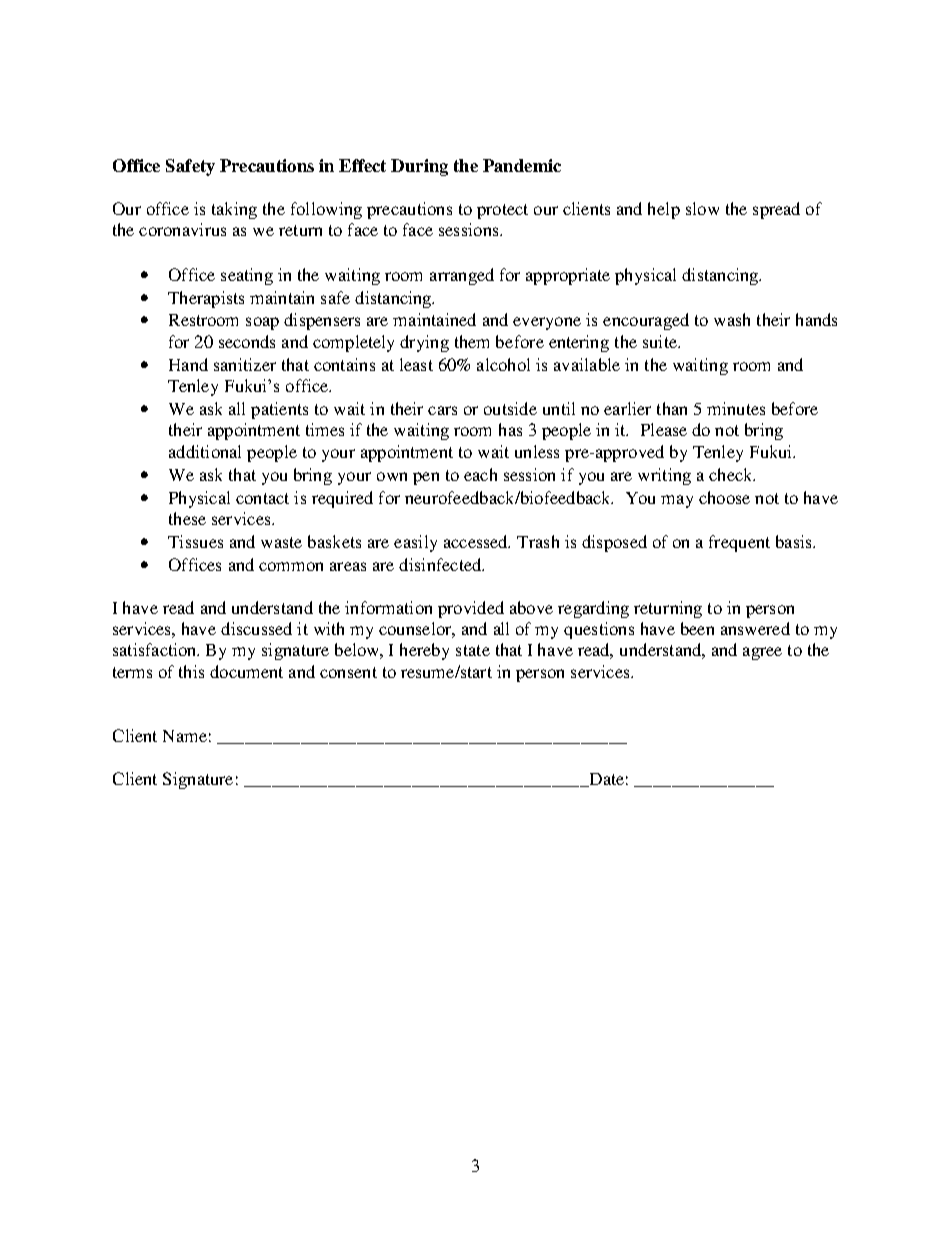 This screenshot has height=1233, width=952. What do you see at coordinates (206, 299) in the screenshot?
I see `Therapists` at bounding box center [206, 299].
